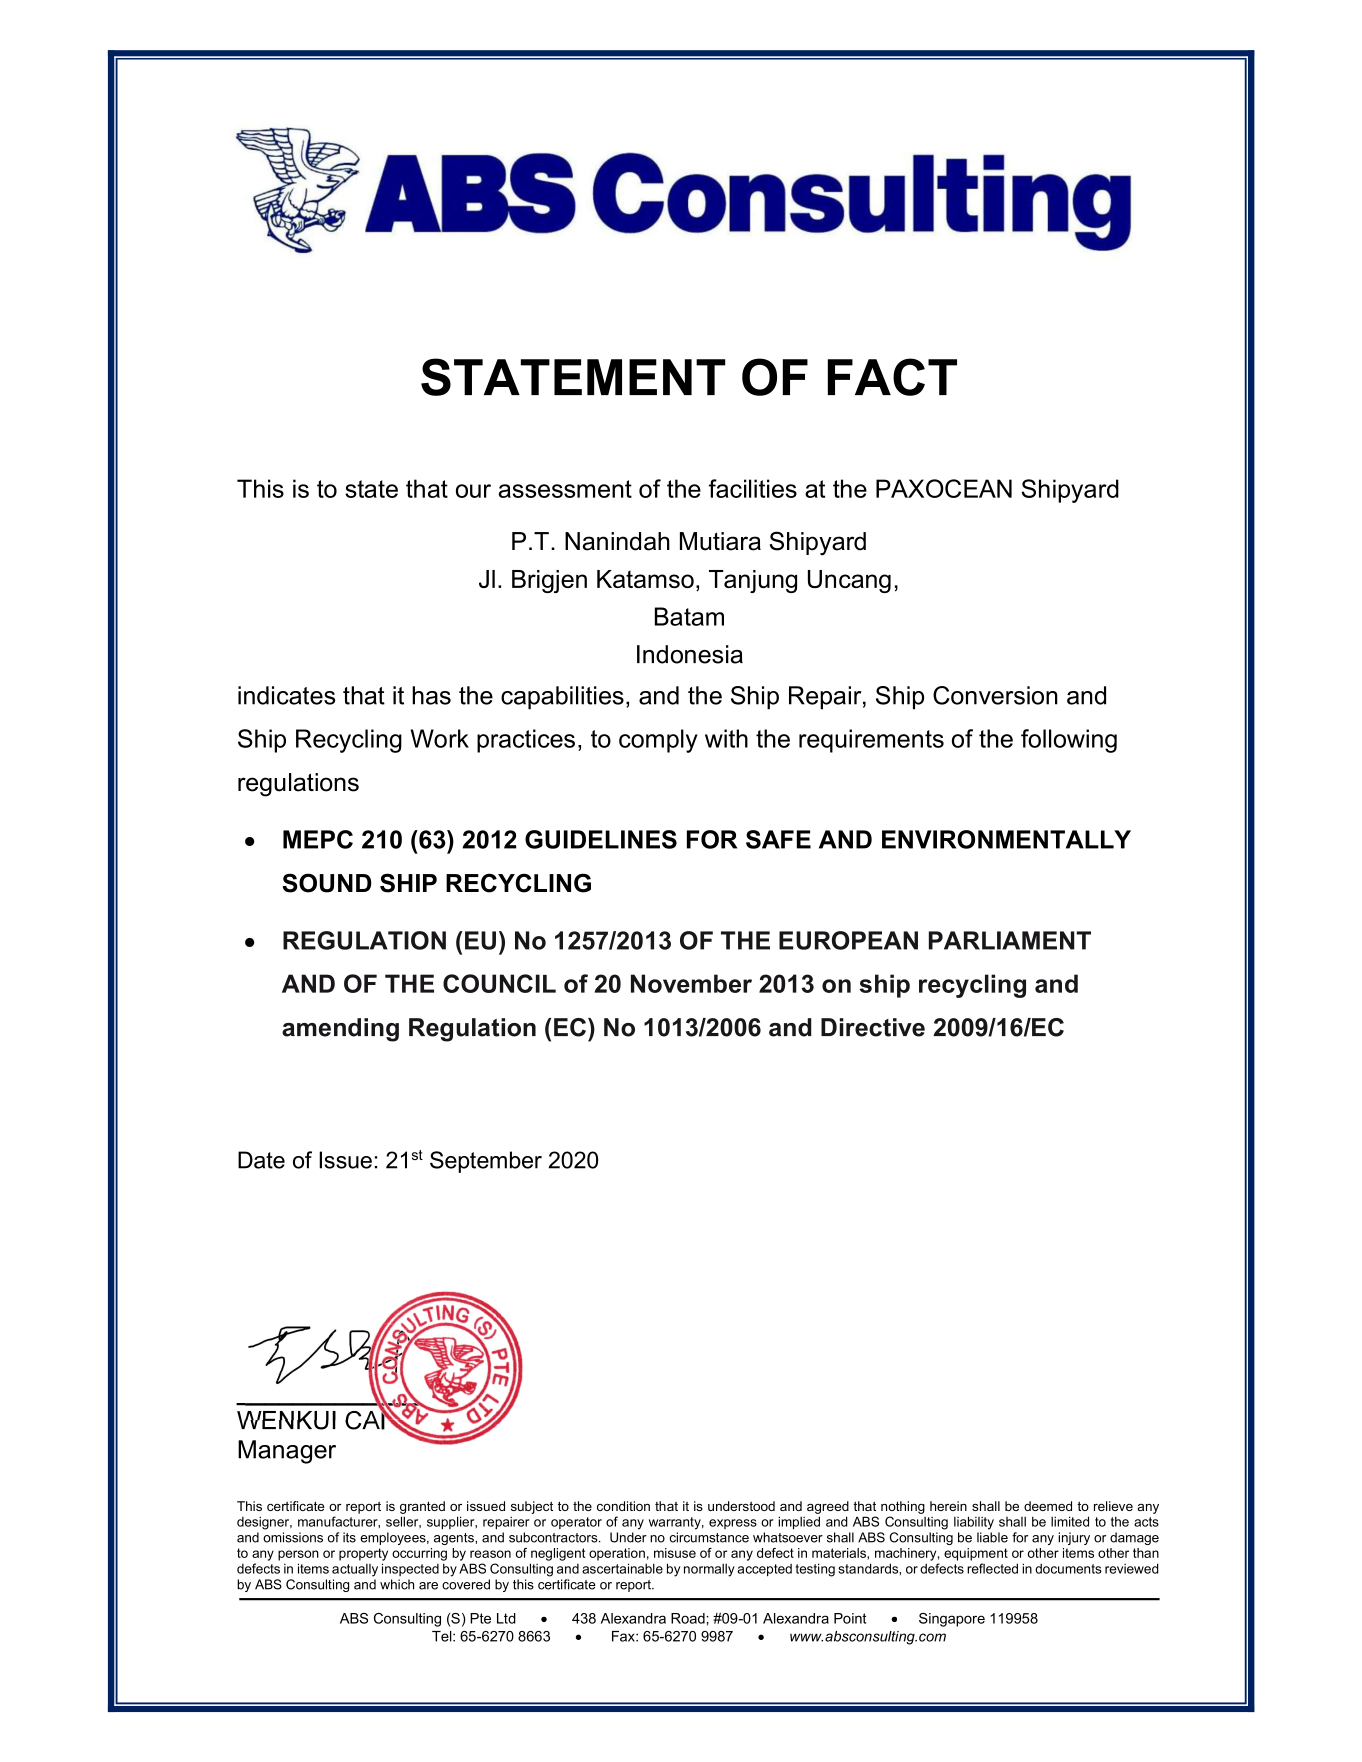 The width and height of the page is (1362, 1762). Describe the element at coordinates (355, 1570) in the page. I see `actually` at that location.
